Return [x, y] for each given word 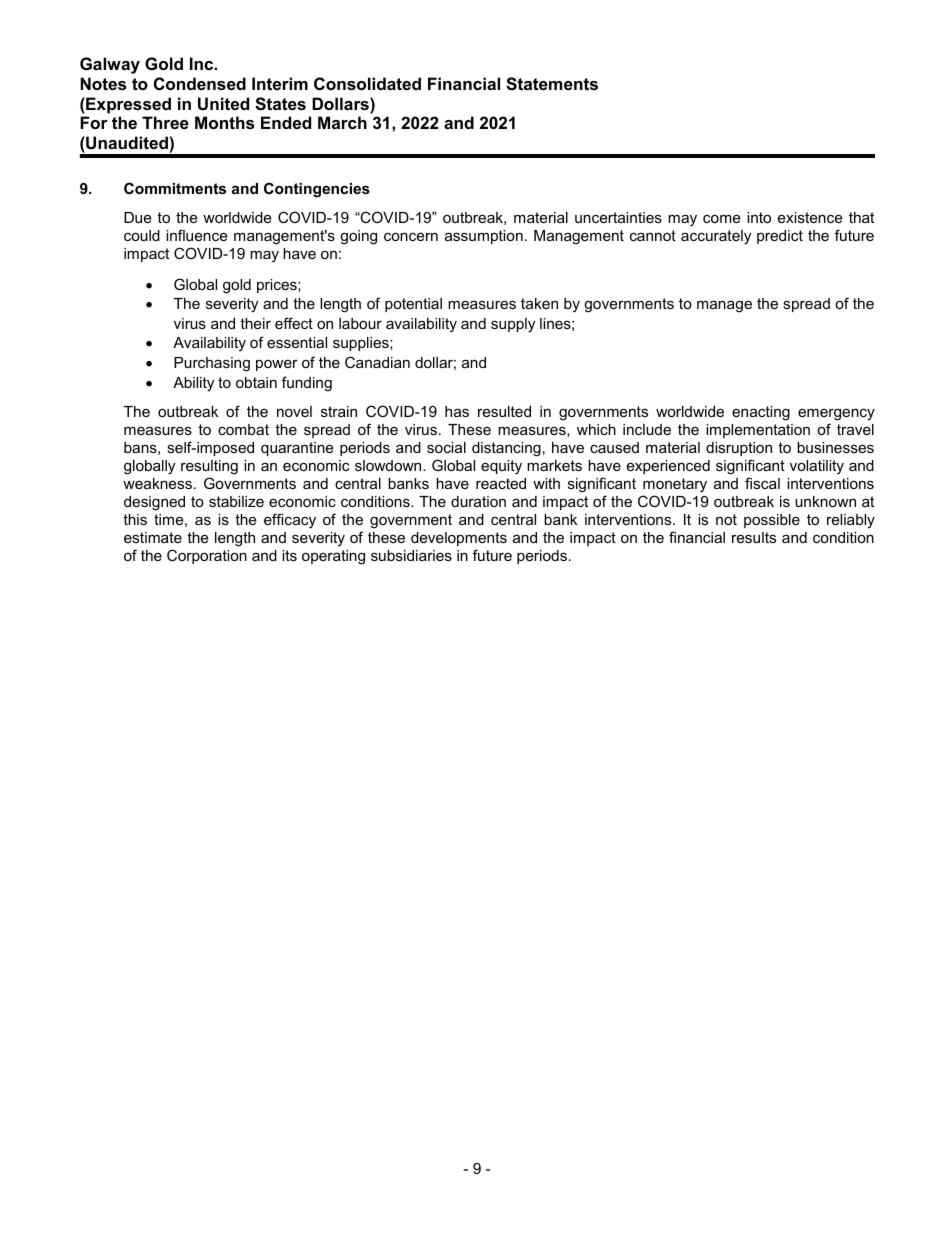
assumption [484, 237]
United [223, 103]
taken [539, 303]
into [759, 217]
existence [810, 217]
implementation [758, 431]
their [255, 323]
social [446, 447]
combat [243, 429]
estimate [153, 537]
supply [513, 325]
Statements [552, 84]
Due [137, 217]
